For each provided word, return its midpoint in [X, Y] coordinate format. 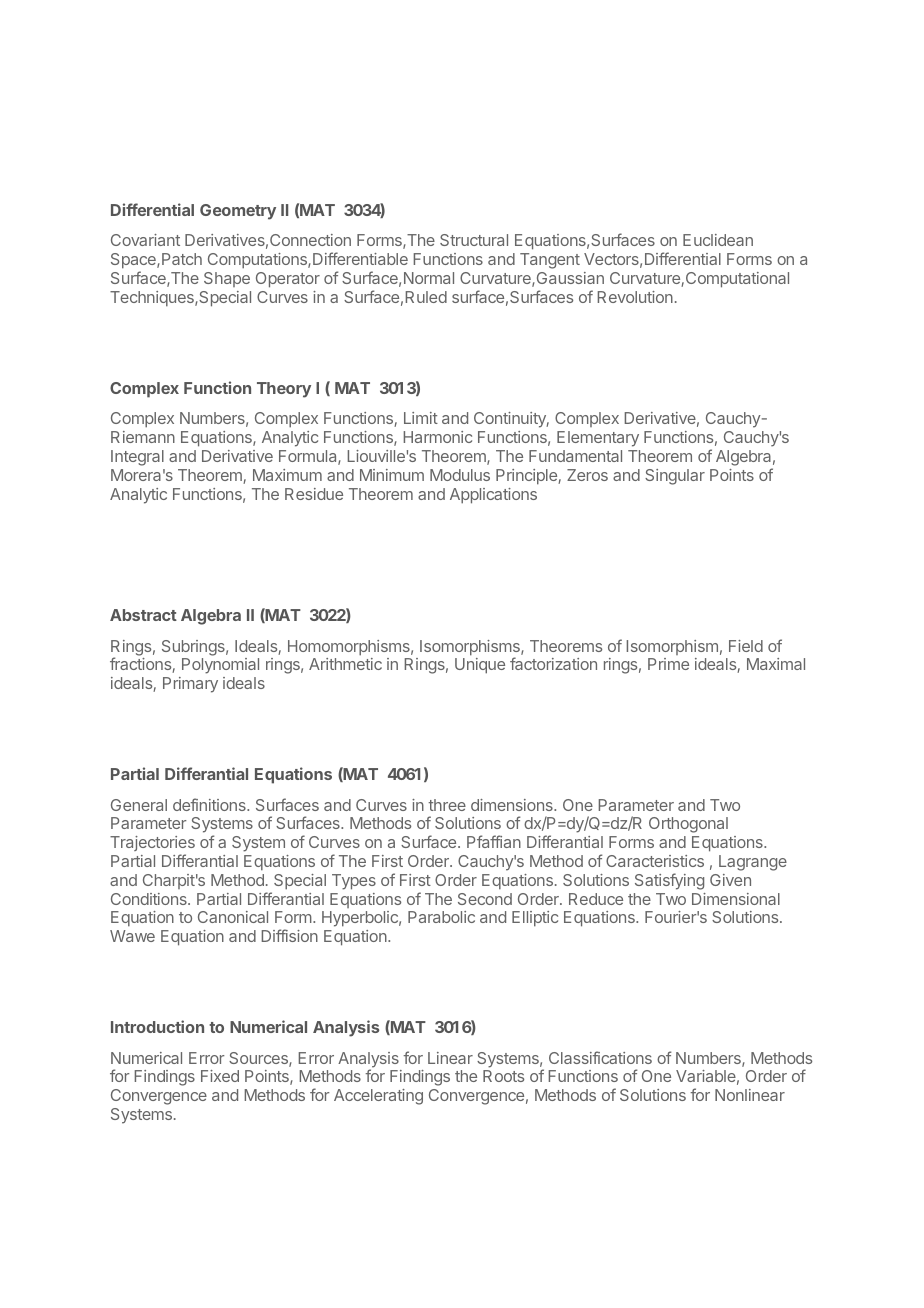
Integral [137, 458]
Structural [474, 240]
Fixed [220, 1076]
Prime [668, 664]
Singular [675, 477]
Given [730, 880]
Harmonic [438, 437]
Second [485, 899]
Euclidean [718, 240]
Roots [503, 1076]
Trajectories [152, 845]
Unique [480, 666]
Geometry [238, 212]
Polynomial [220, 666]
